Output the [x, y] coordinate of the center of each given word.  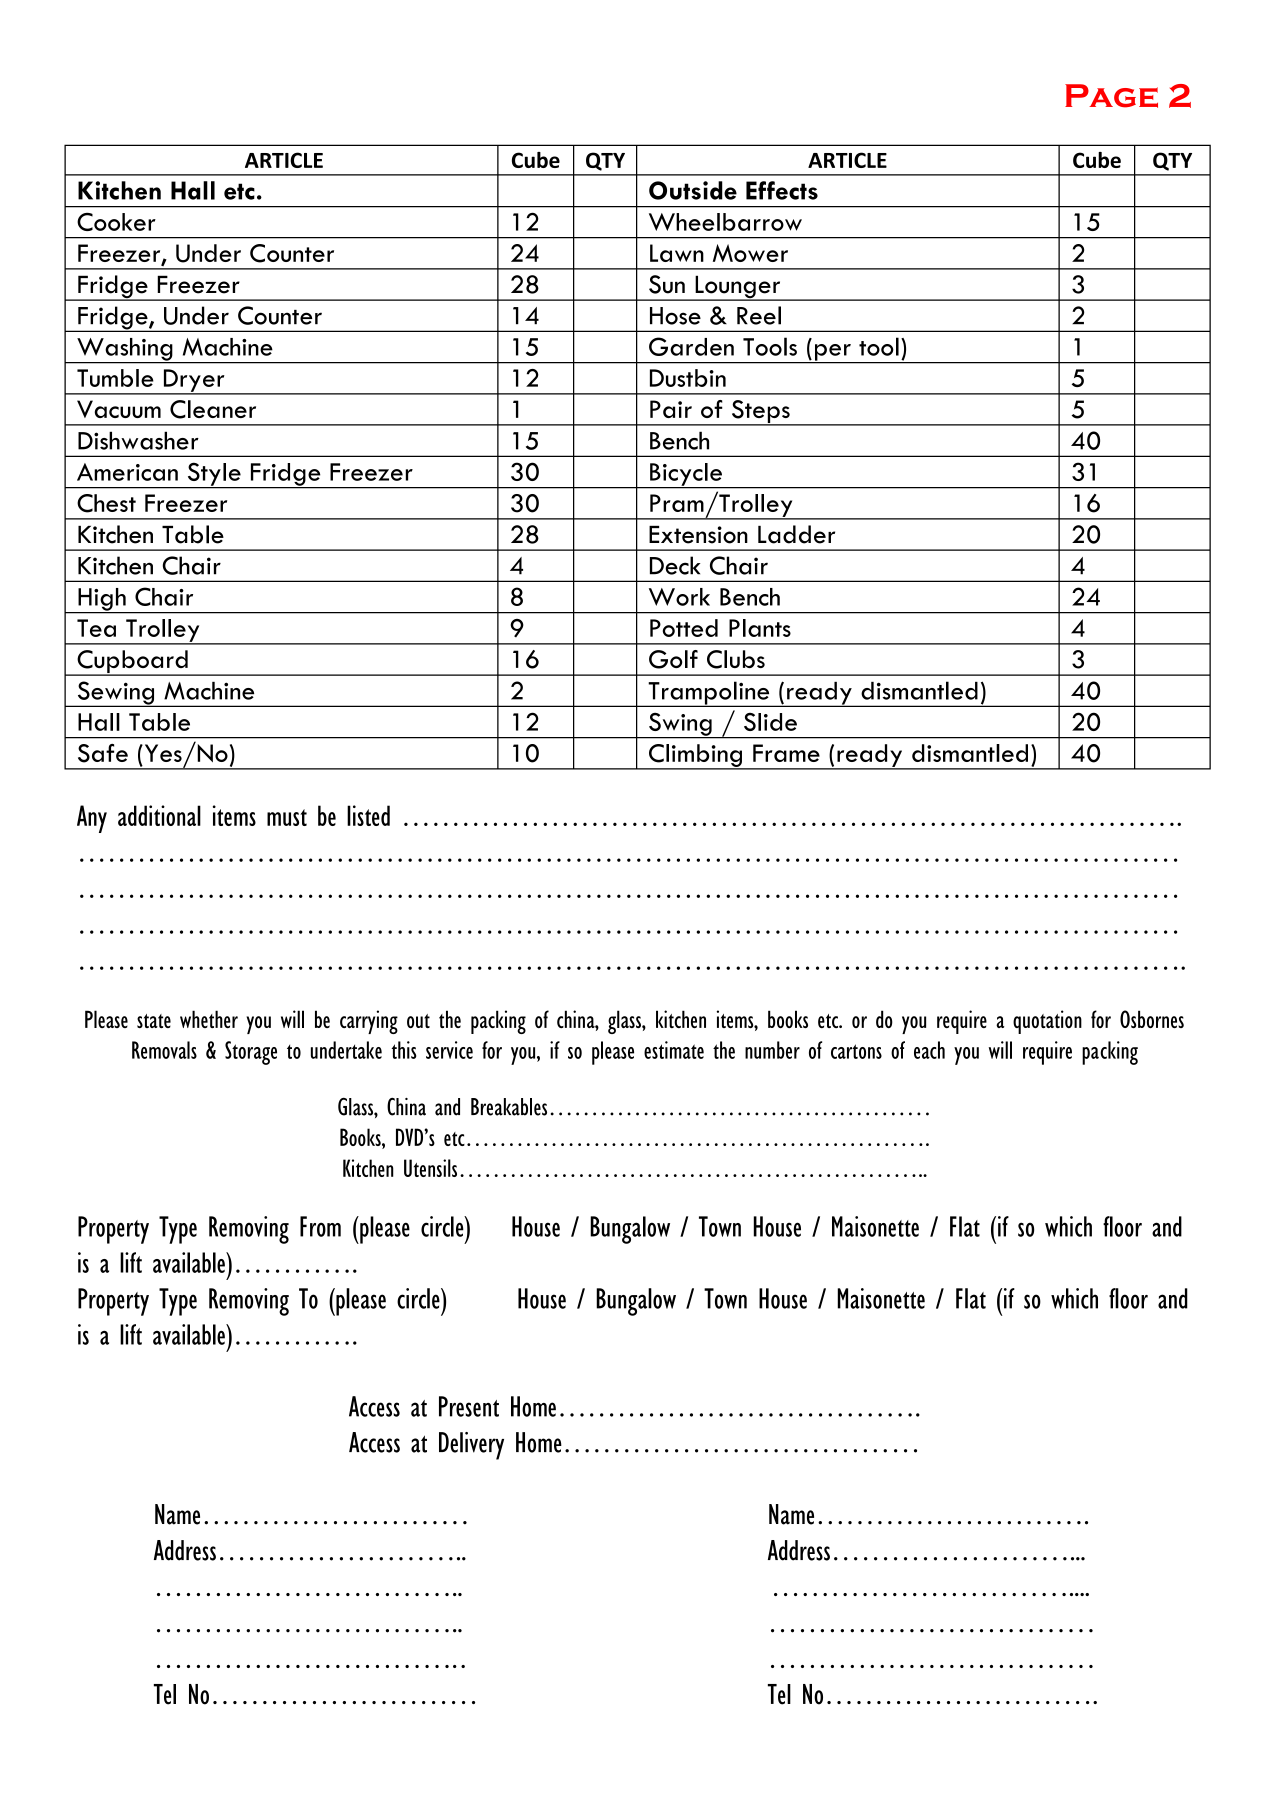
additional [159, 815]
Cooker [116, 222]
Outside [693, 190]
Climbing [695, 756]
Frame [786, 753]
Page [1111, 96]
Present [469, 1406]
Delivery [471, 1446]
